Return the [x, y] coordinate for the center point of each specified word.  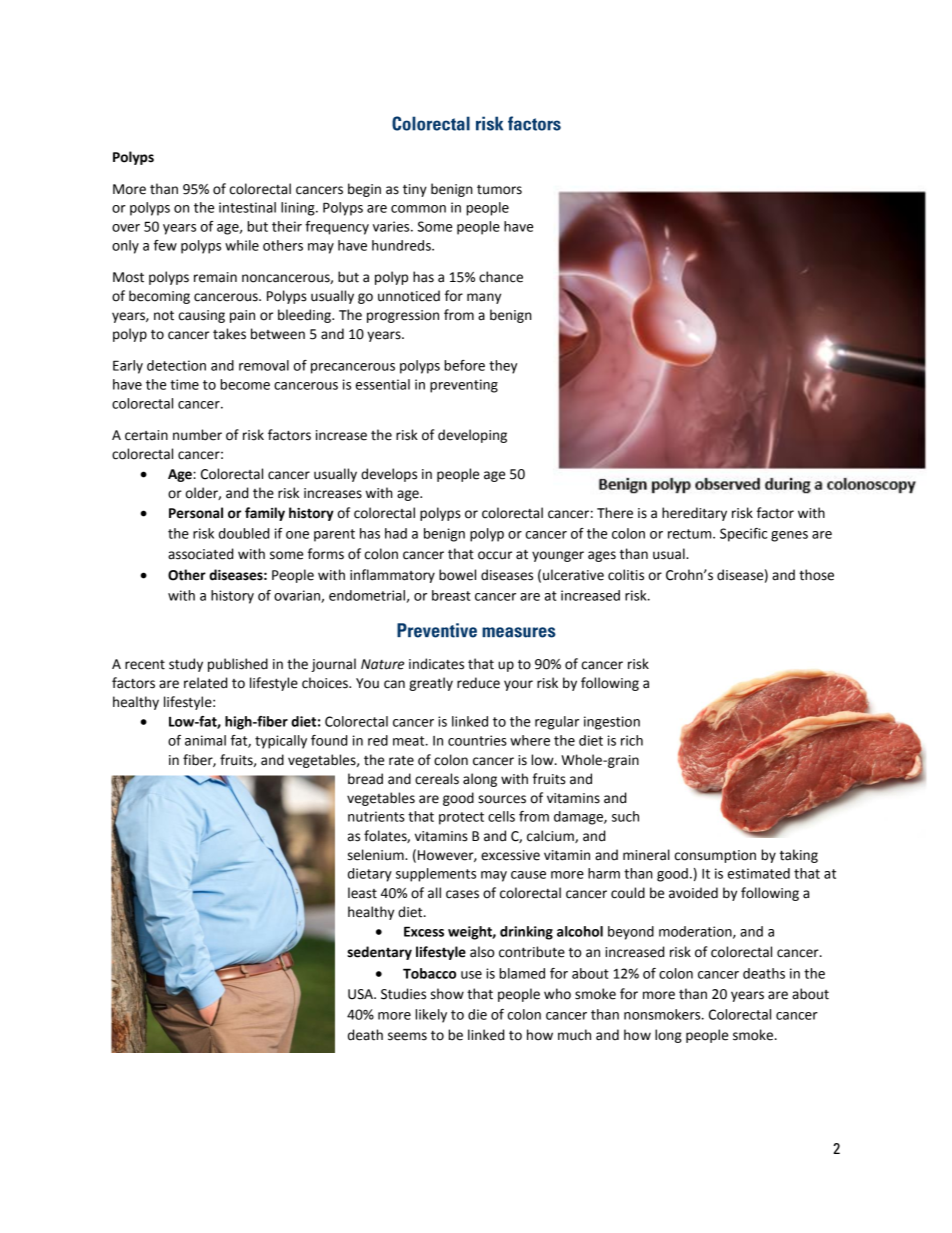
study [186, 665]
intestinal [247, 207]
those [816, 575]
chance [501, 277]
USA [361, 994]
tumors [499, 190]
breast [451, 595]
